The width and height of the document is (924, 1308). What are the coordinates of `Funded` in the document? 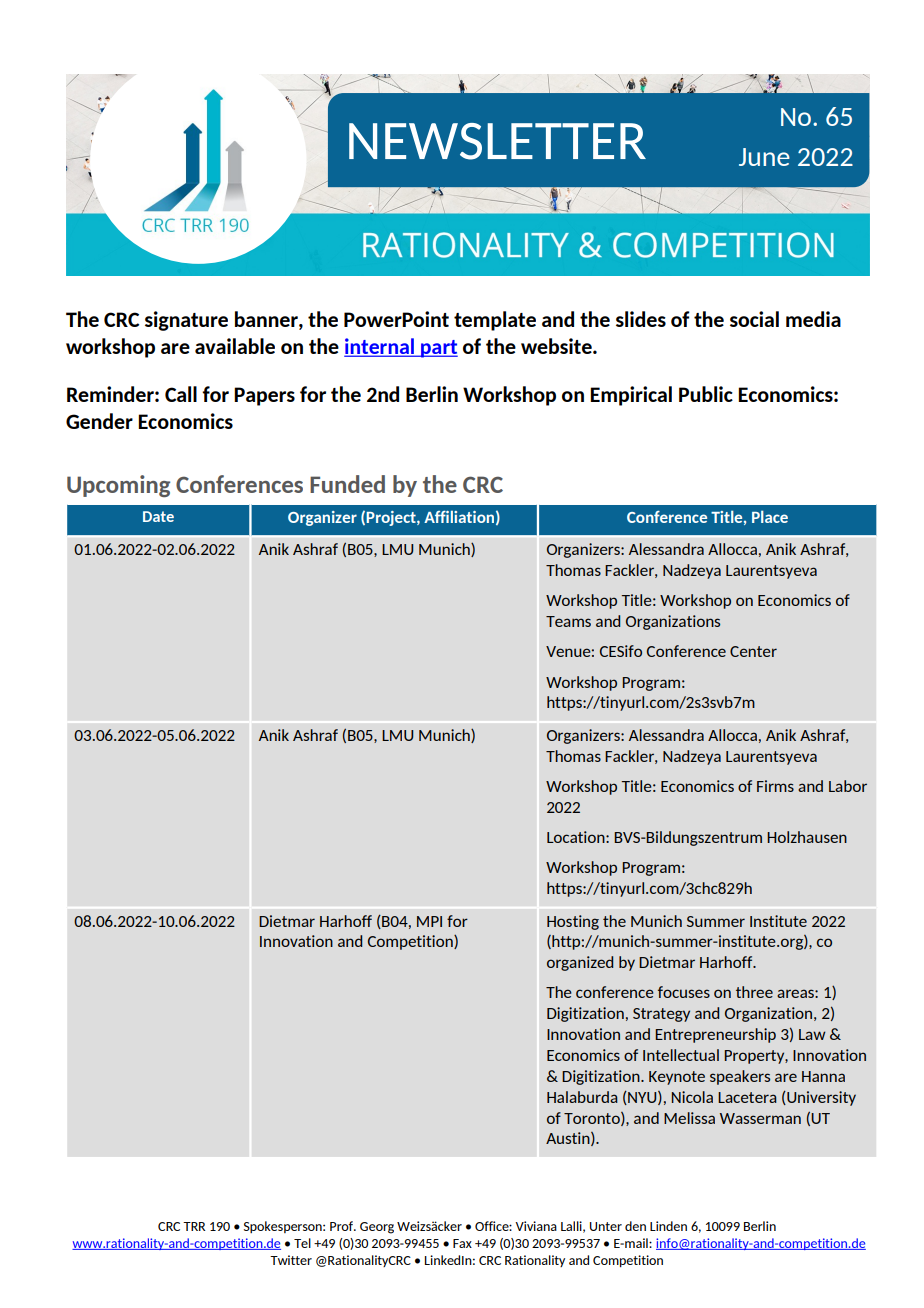 It's located at (347, 484).
